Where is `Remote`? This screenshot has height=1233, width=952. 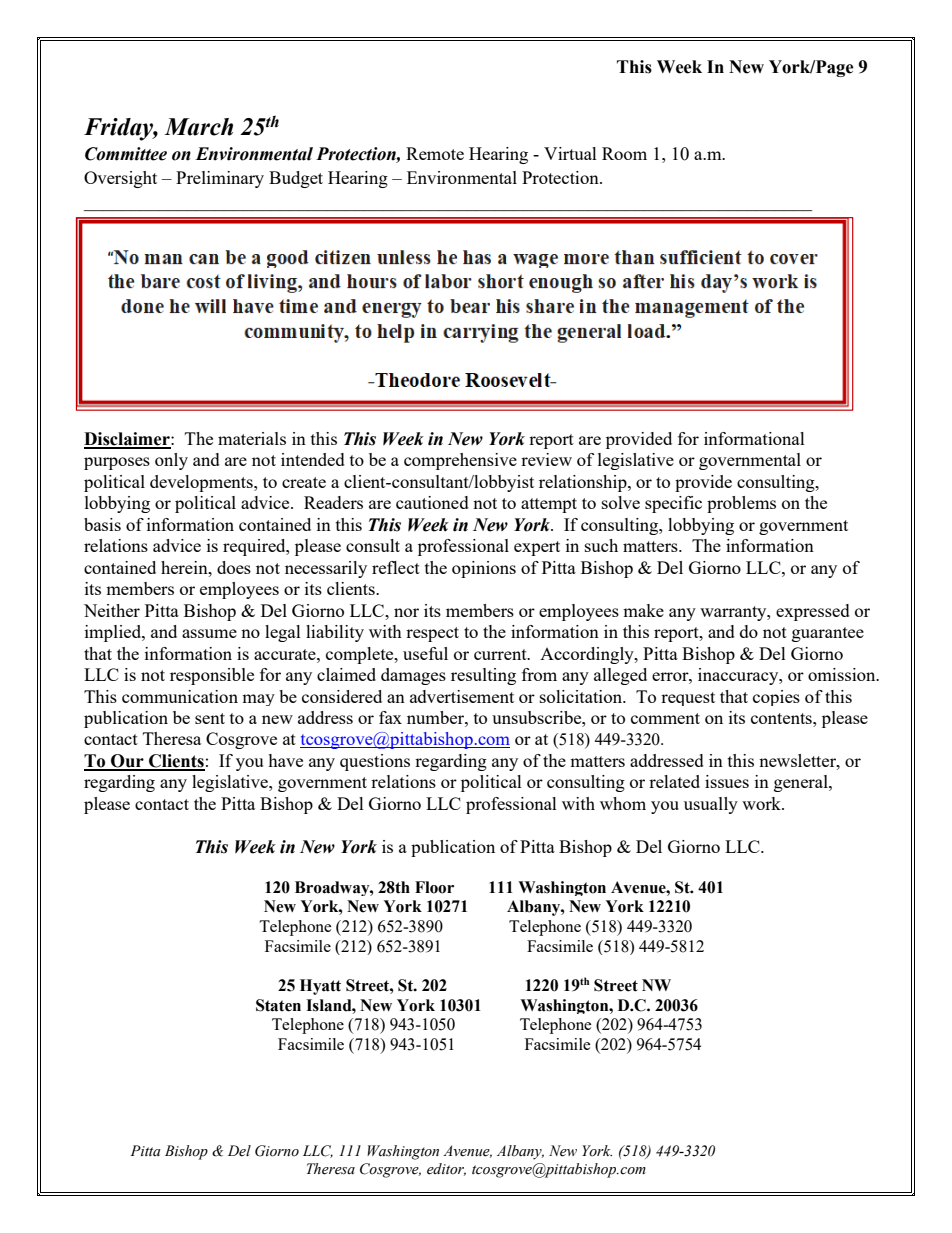 Remote is located at coordinates (435, 153).
